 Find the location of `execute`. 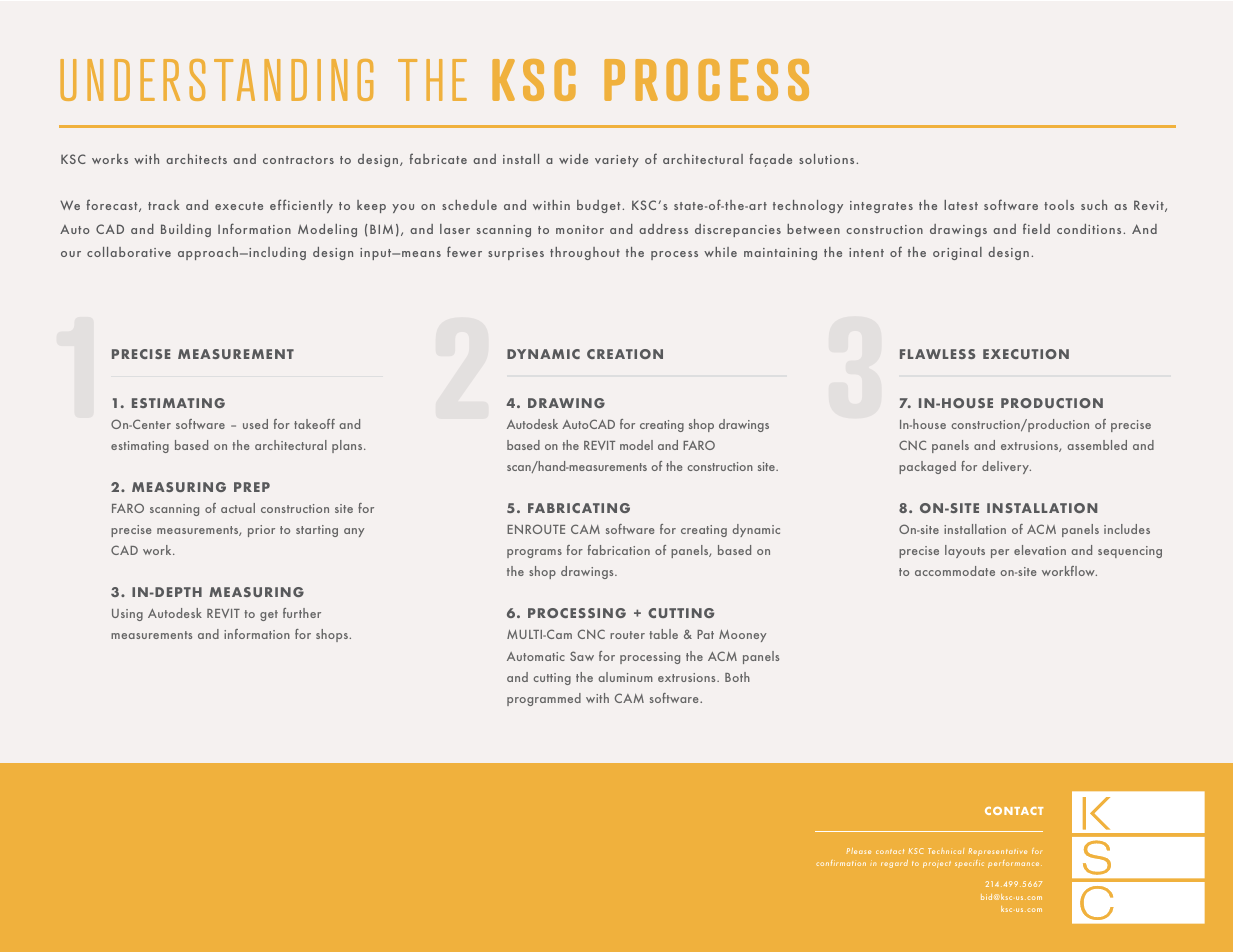

execute is located at coordinates (239, 206).
